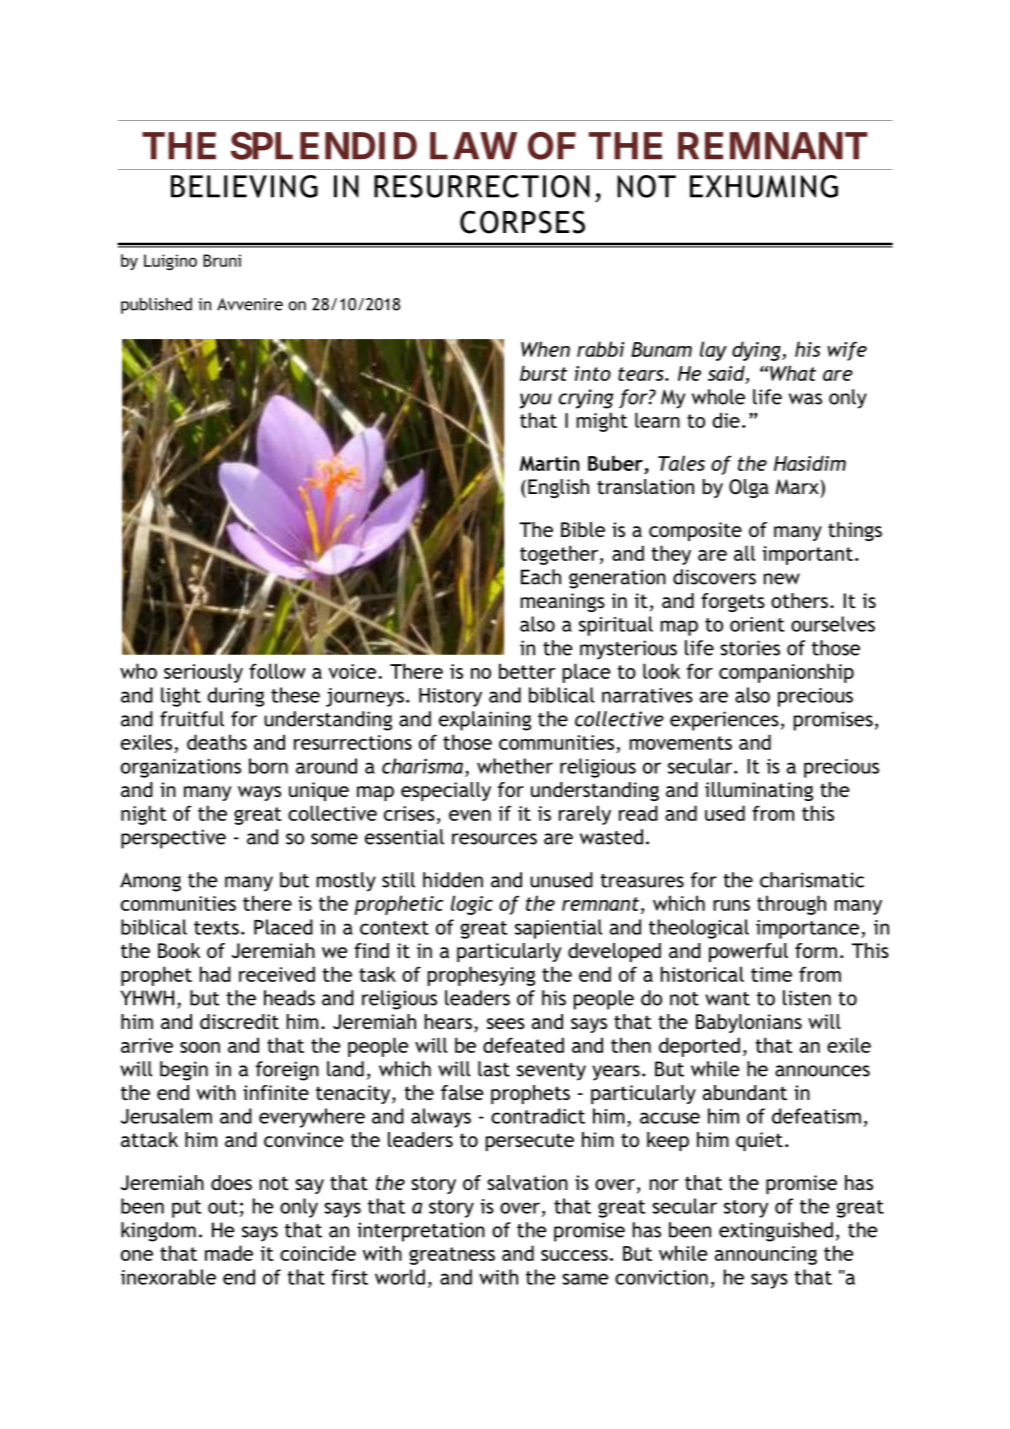 The height and width of the screenshot is (1429, 1010). What do you see at coordinates (203, 673) in the screenshot?
I see `seriously` at bounding box center [203, 673].
